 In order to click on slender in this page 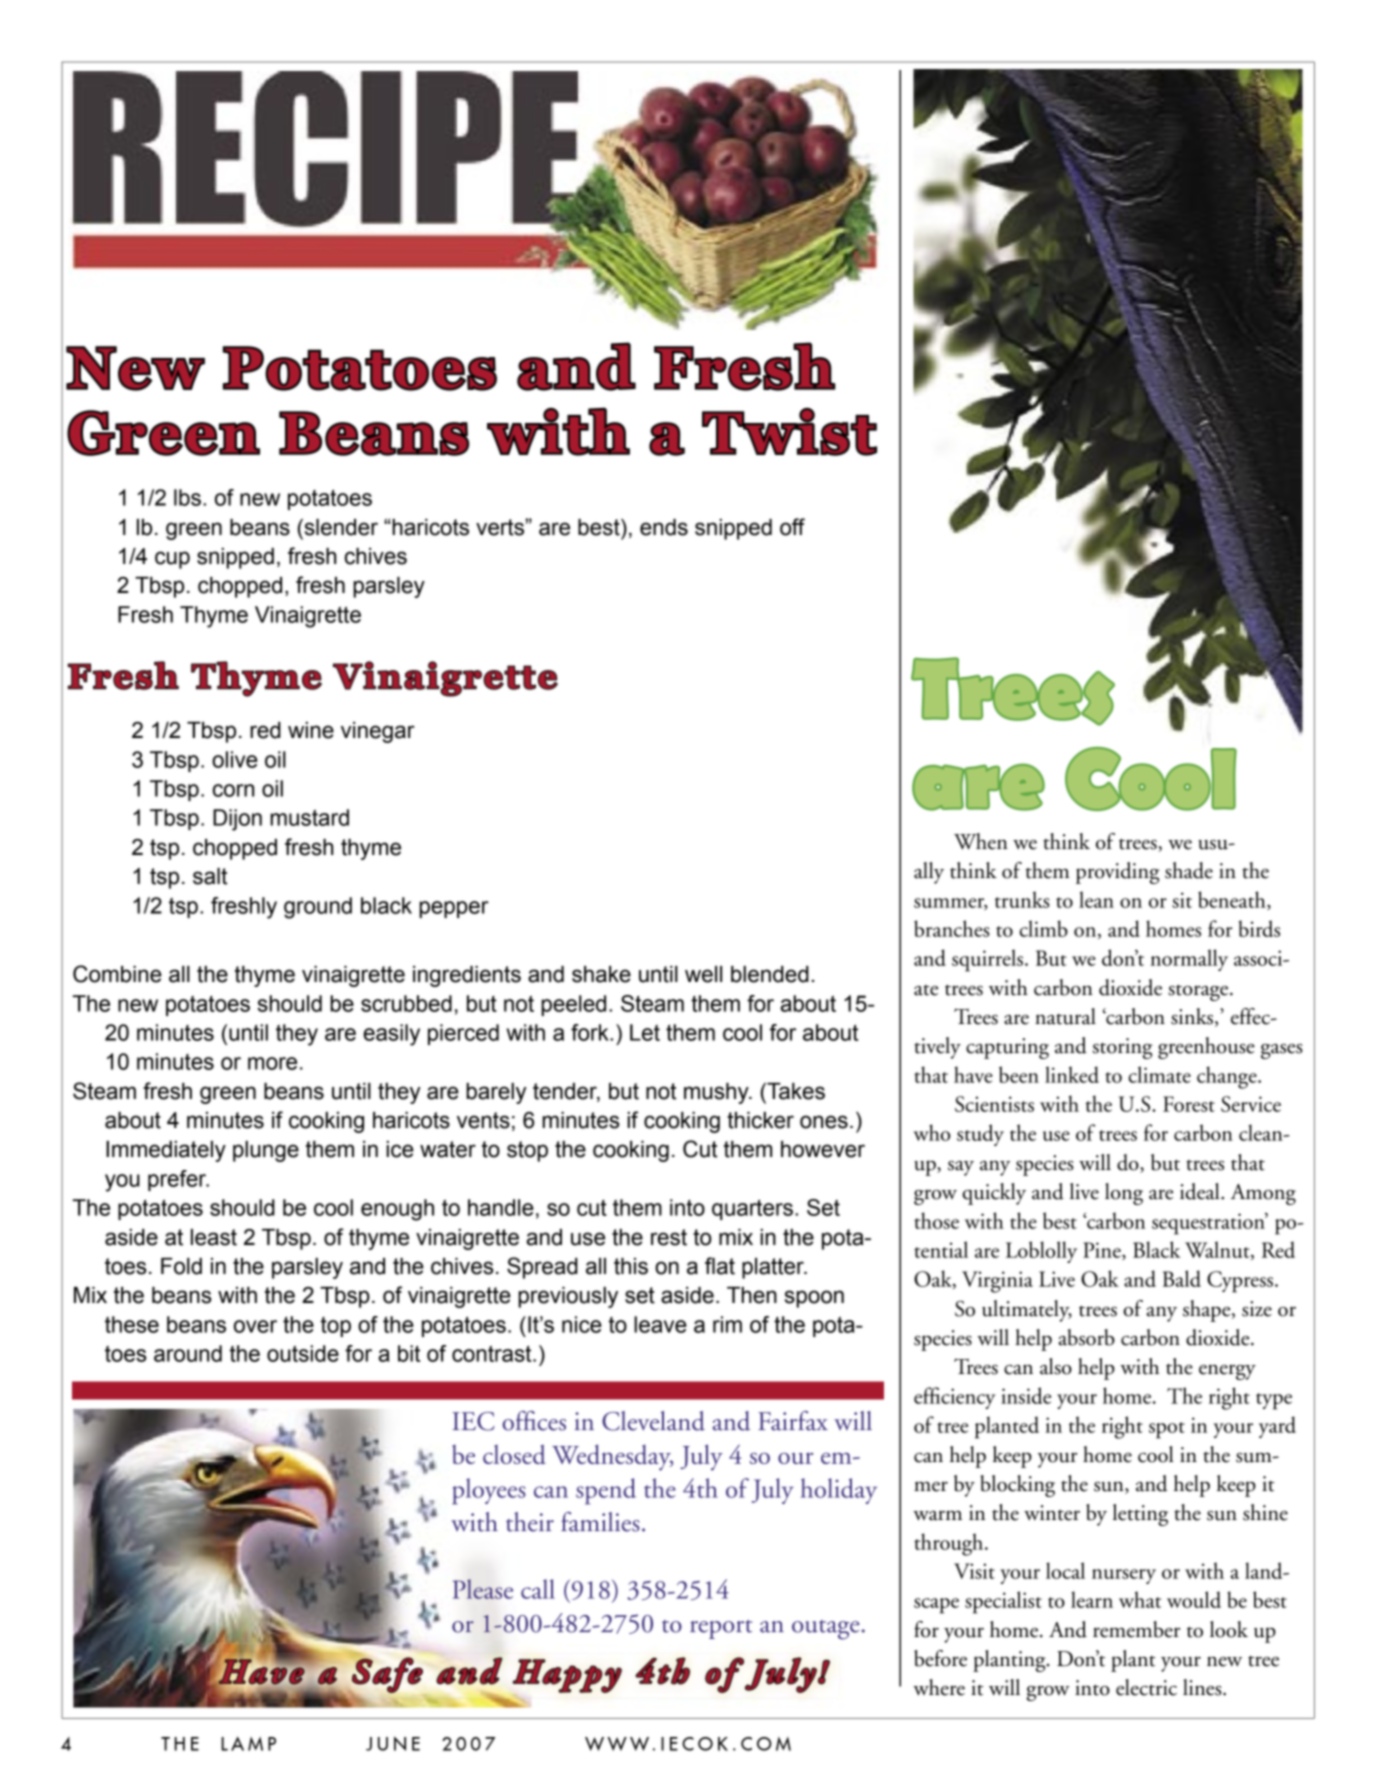, I will do `click(340, 527)`.
